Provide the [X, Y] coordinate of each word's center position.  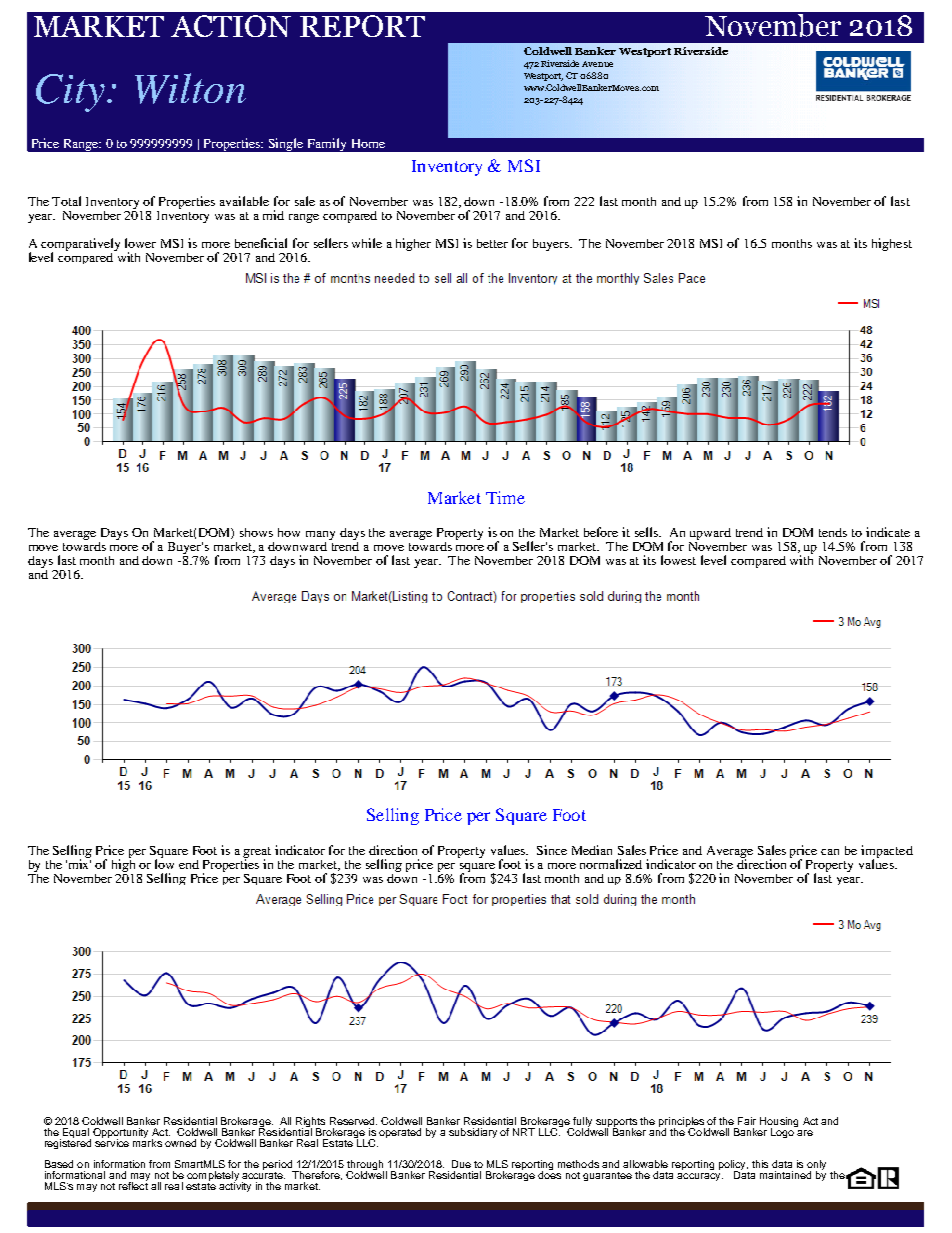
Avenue [597, 64]
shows [256, 532]
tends [833, 532]
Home [368, 143]
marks [147, 1141]
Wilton [190, 88]
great [257, 853]
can [830, 852]
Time [505, 497]
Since [552, 850]
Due [461, 1164]
